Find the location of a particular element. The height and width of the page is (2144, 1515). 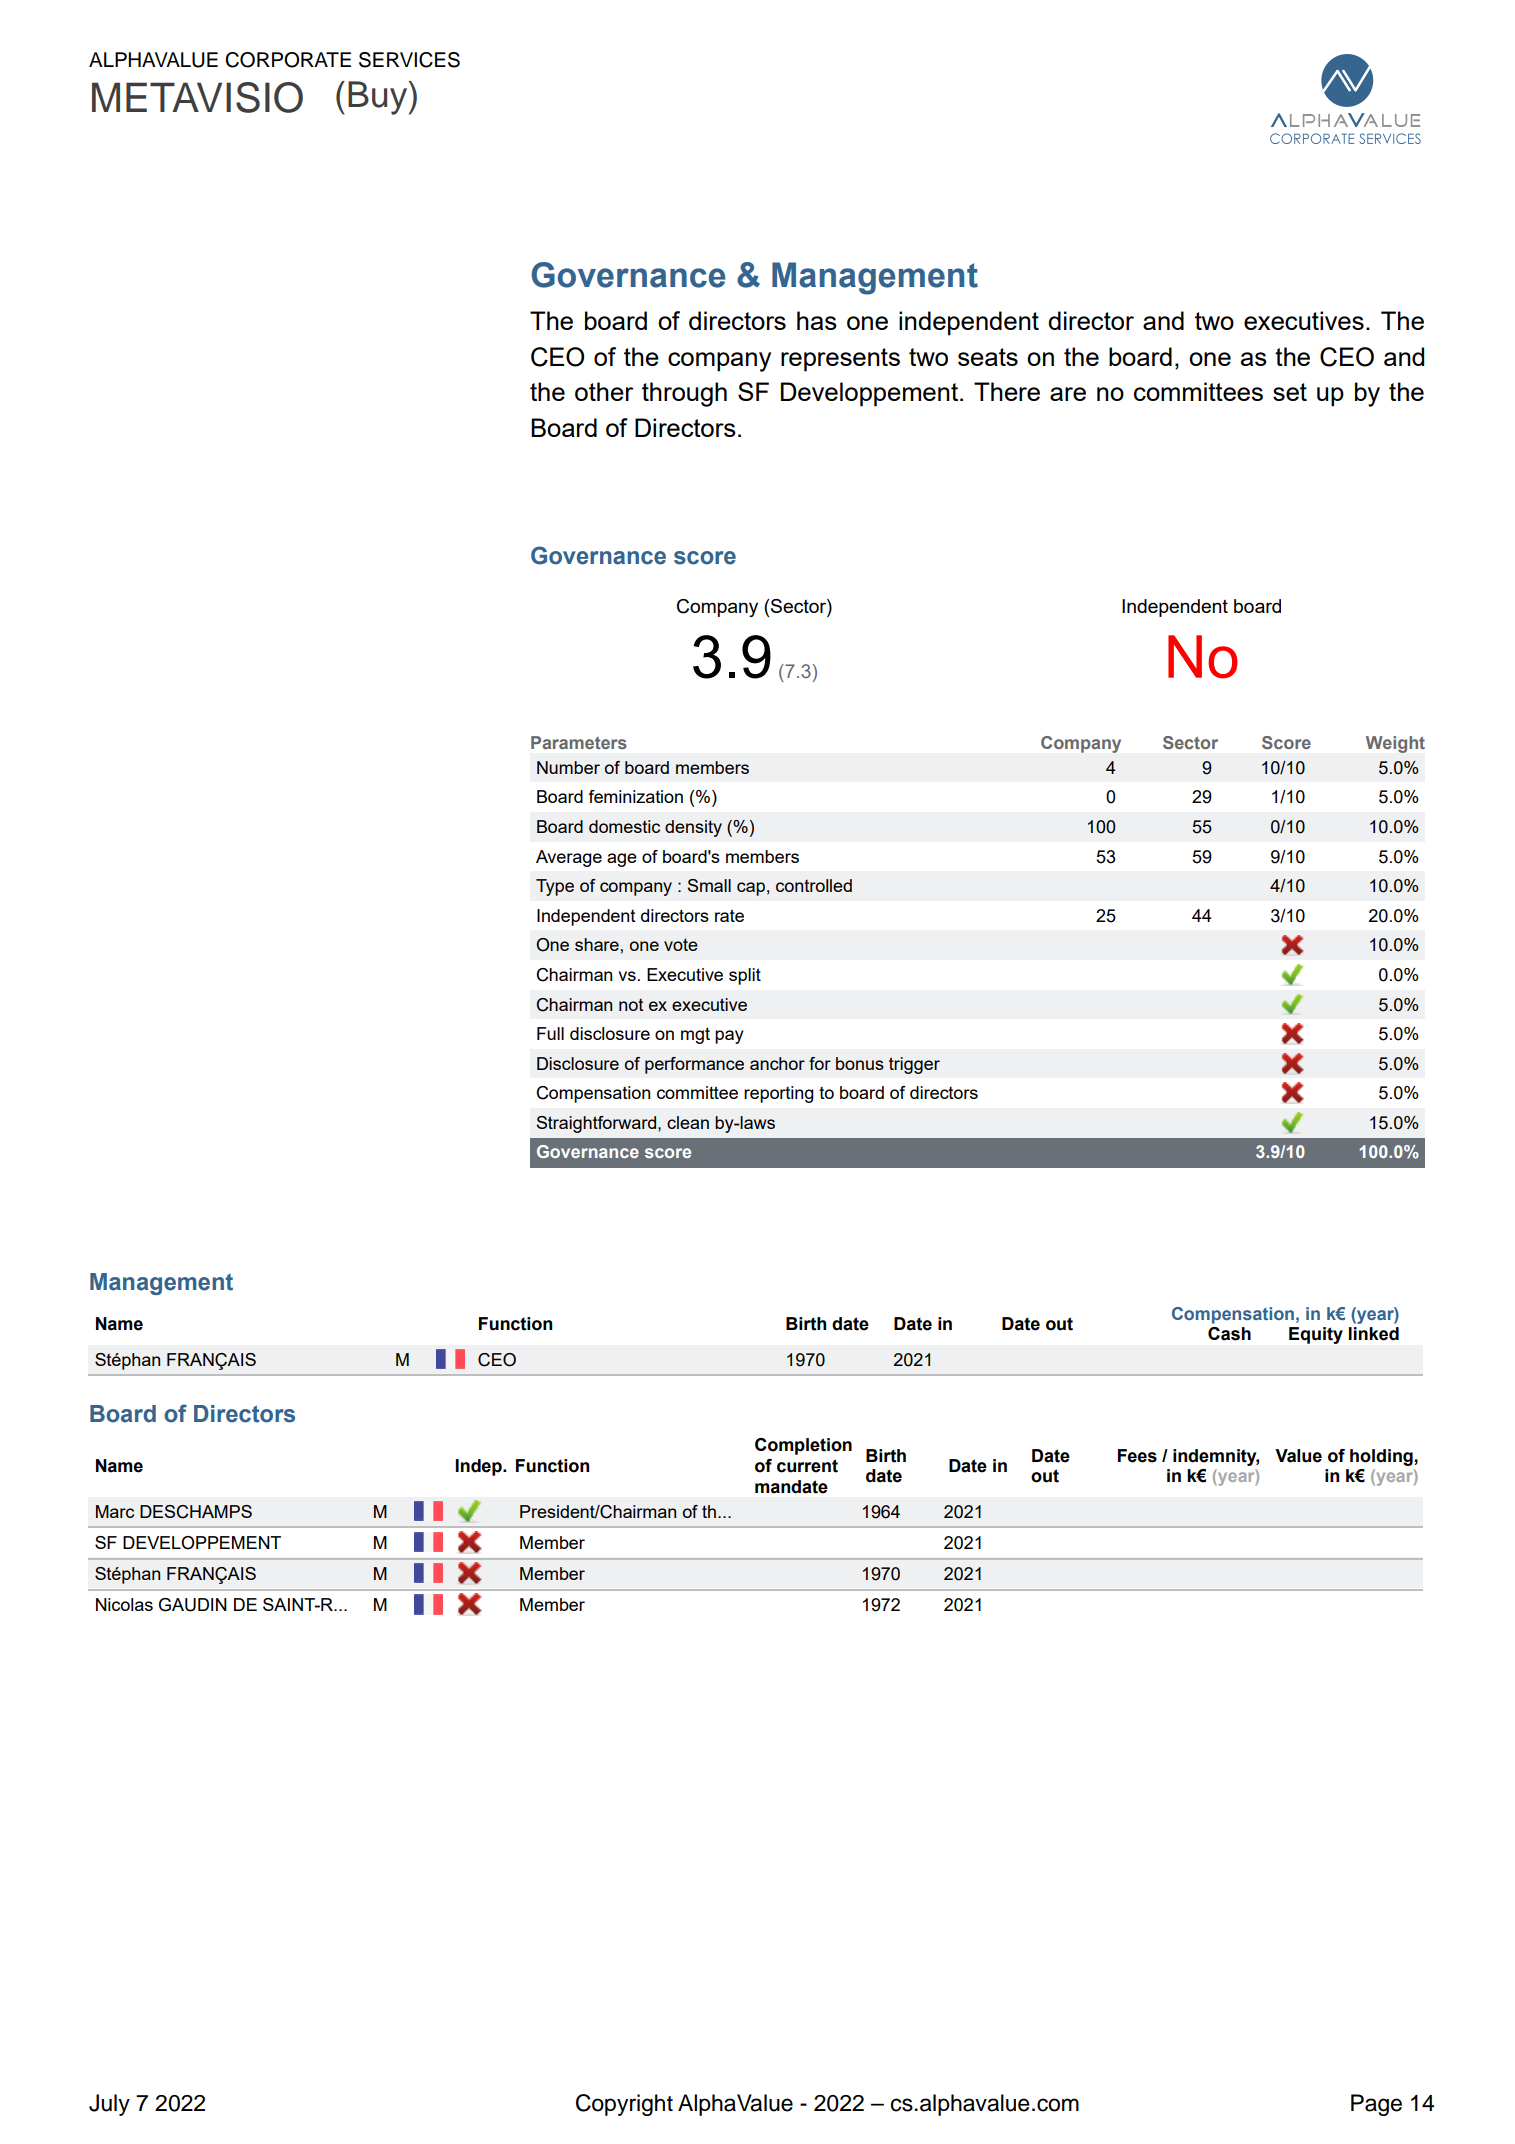

Page is located at coordinates (1376, 2105).
